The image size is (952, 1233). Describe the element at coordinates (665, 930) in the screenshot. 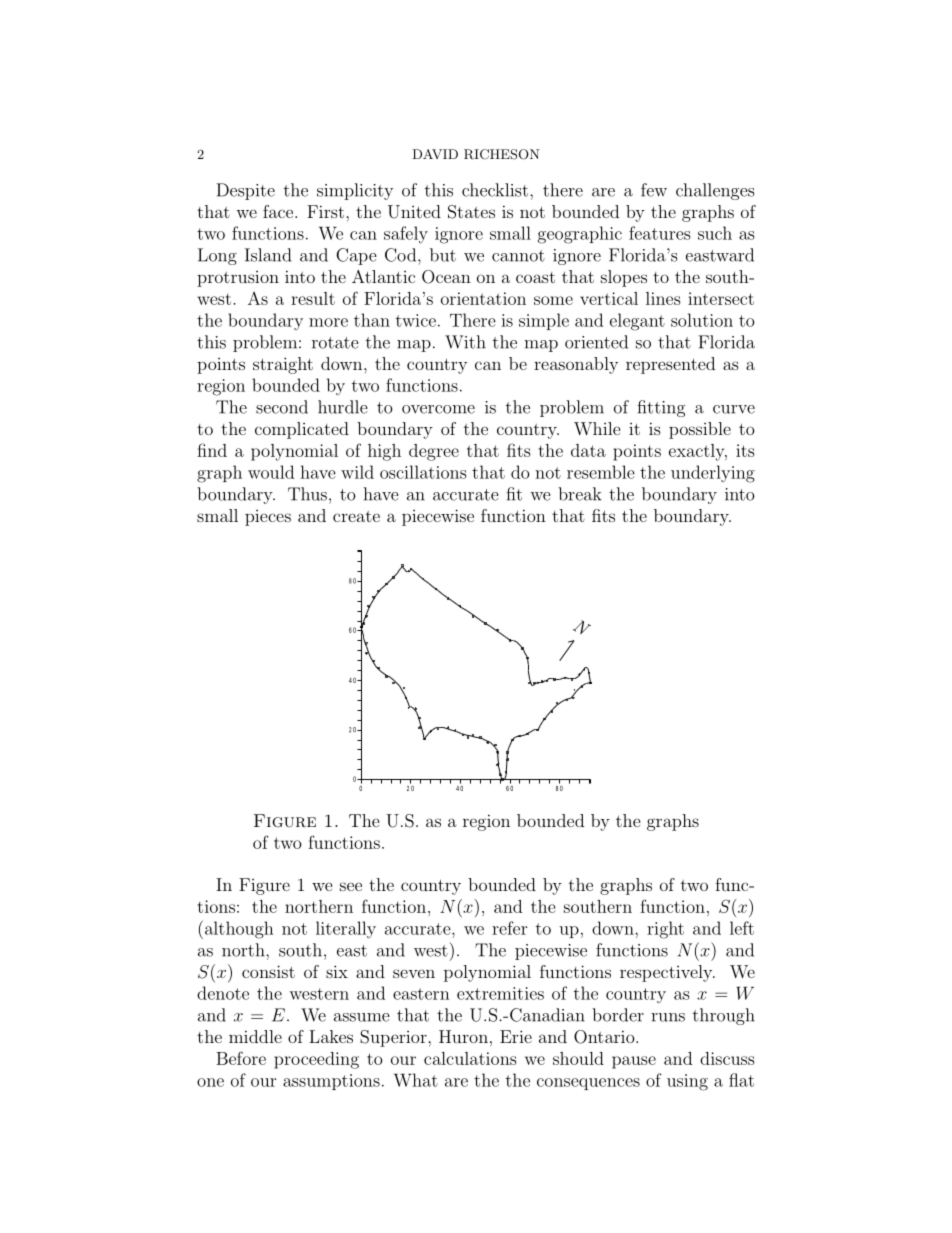

I see `right` at that location.
